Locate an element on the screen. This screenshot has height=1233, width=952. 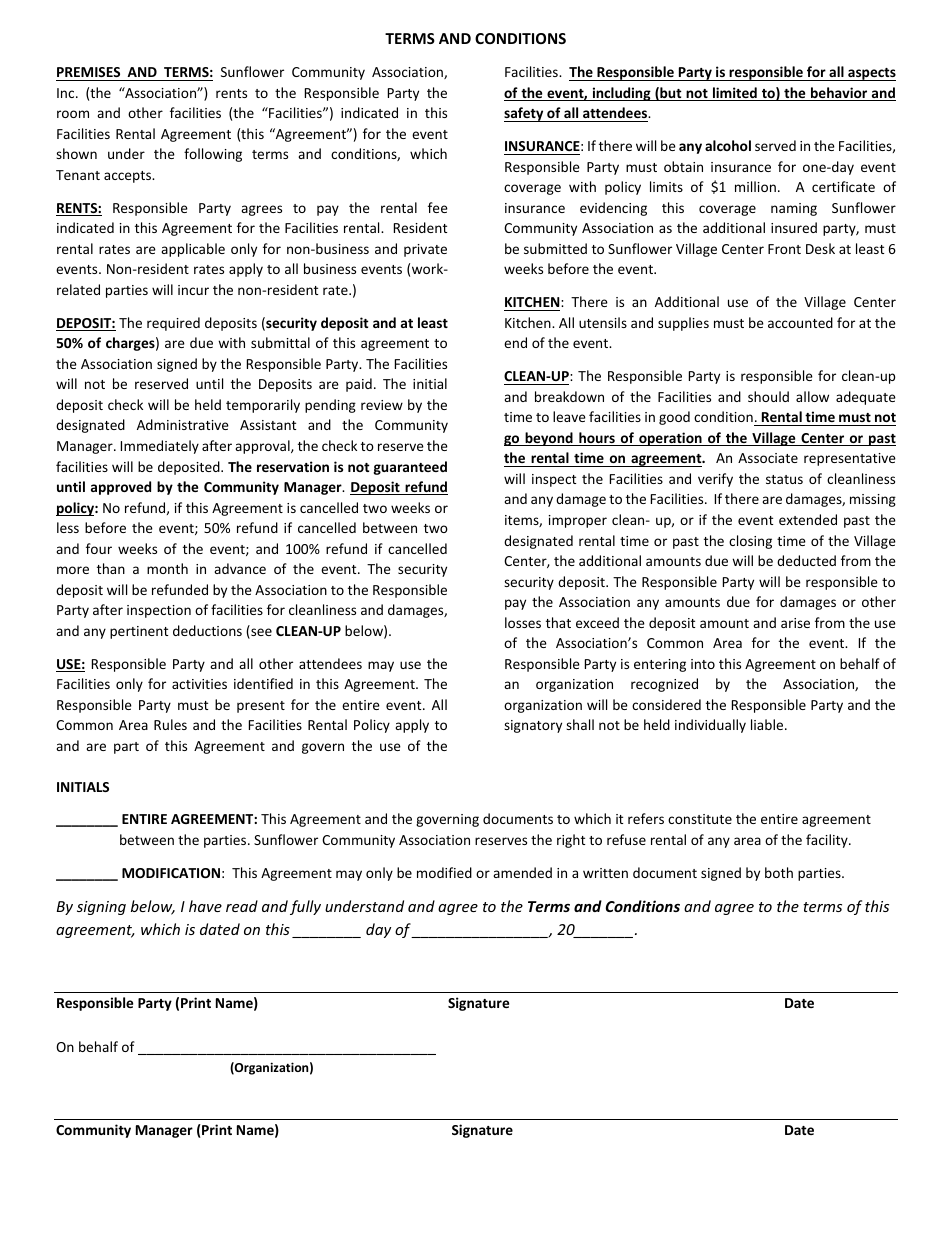
guaranteed is located at coordinates (410, 468).
